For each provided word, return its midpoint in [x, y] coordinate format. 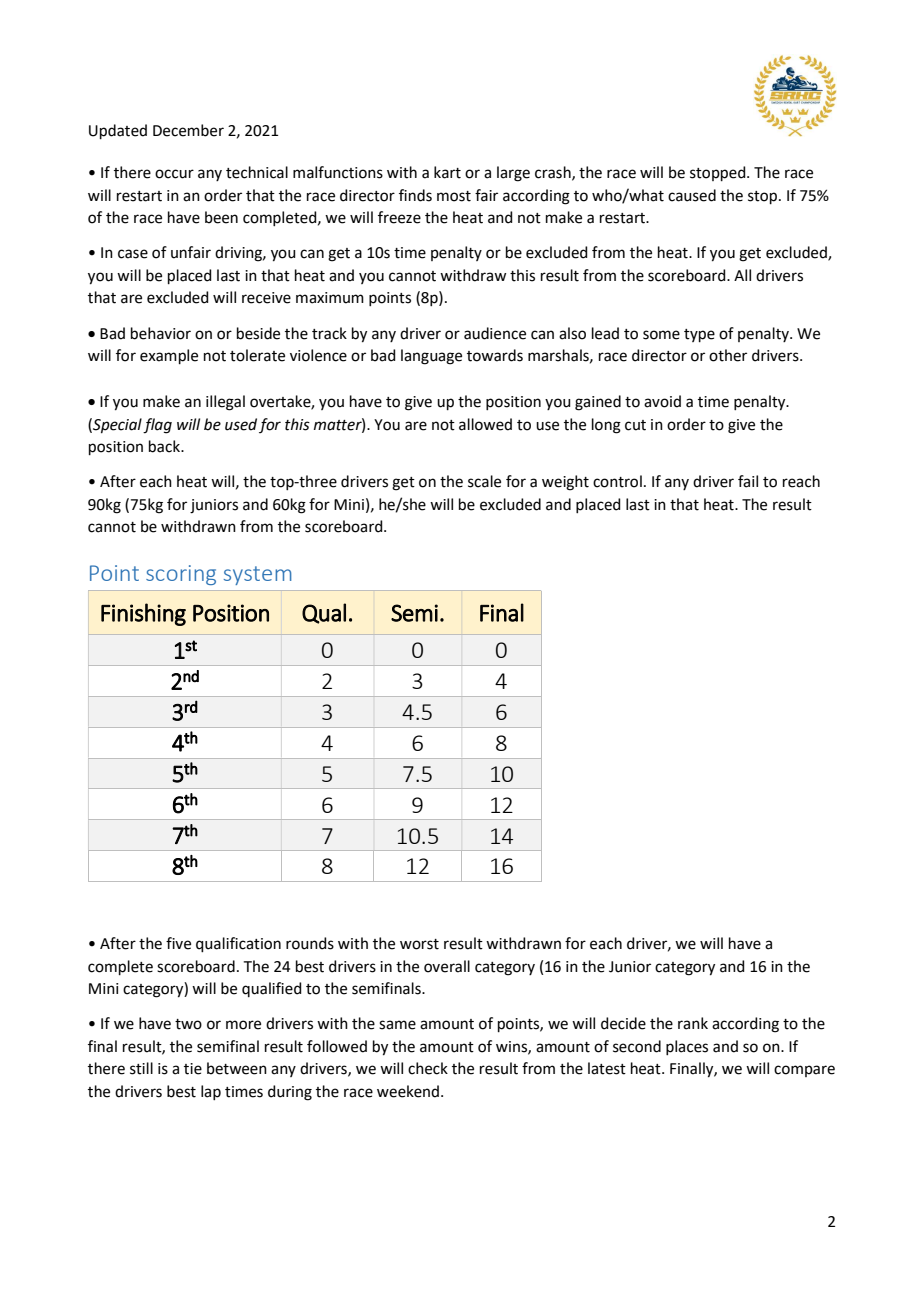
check [428, 1068]
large [513, 174]
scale [484, 481]
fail [748, 481]
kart [447, 172]
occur [174, 174]
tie [193, 1069]
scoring [181, 575]
